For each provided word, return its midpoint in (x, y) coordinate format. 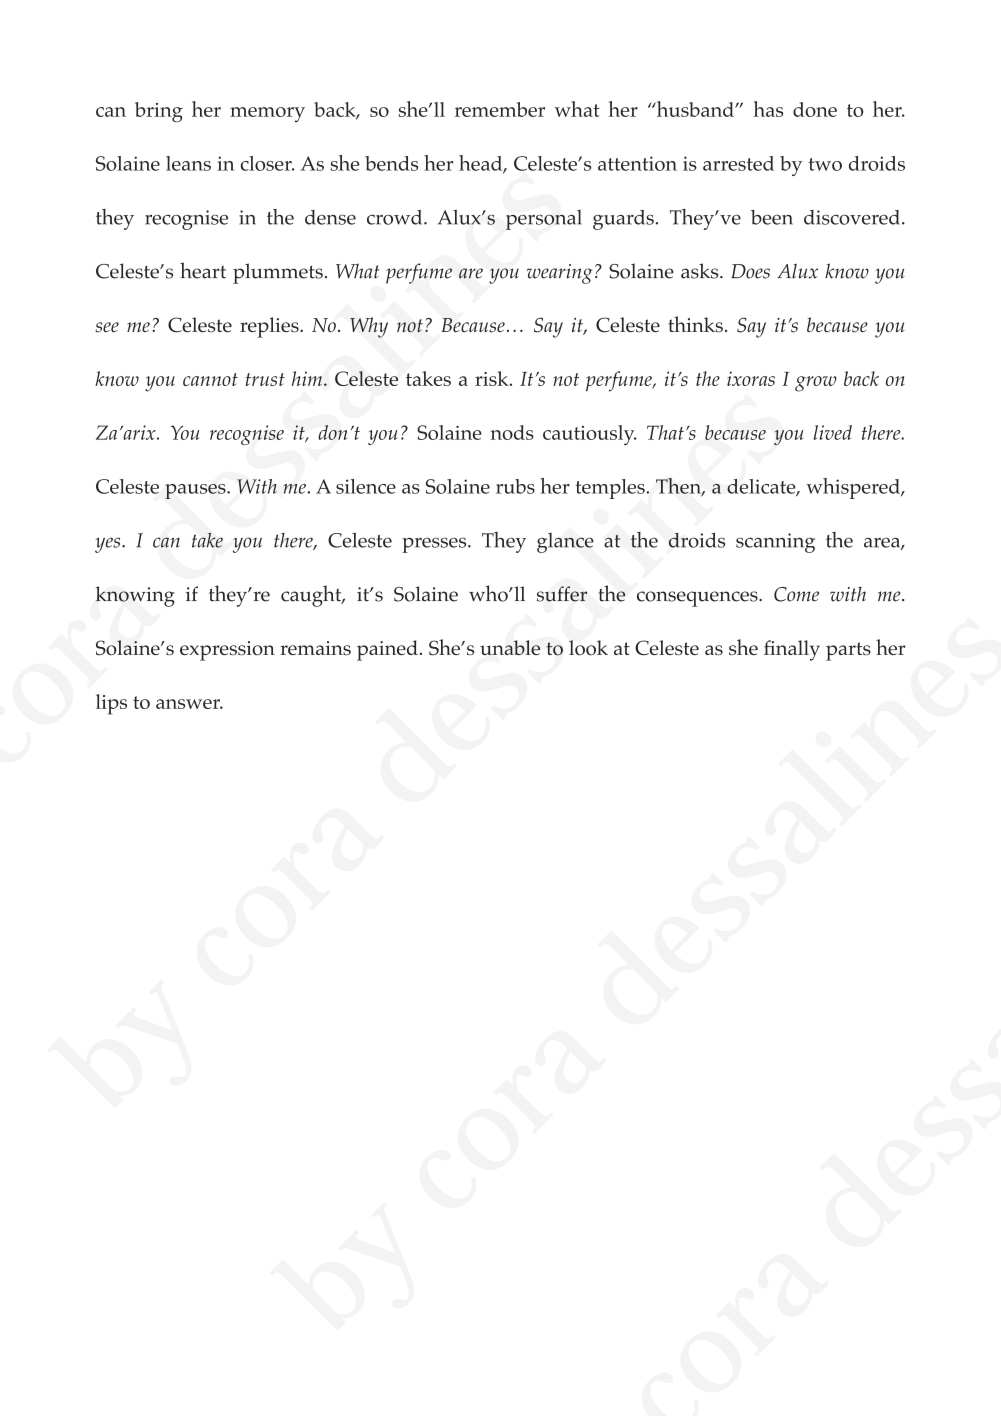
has (768, 109)
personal (544, 220)
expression (227, 651)
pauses (196, 491)
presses (435, 545)
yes (109, 545)
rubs (515, 486)
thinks (695, 324)
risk (493, 378)
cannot (210, 379)
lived (833, 432)
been (772, 217)
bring (159, 112)
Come (796, 594)
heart (203, 270)
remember (500, 109)
